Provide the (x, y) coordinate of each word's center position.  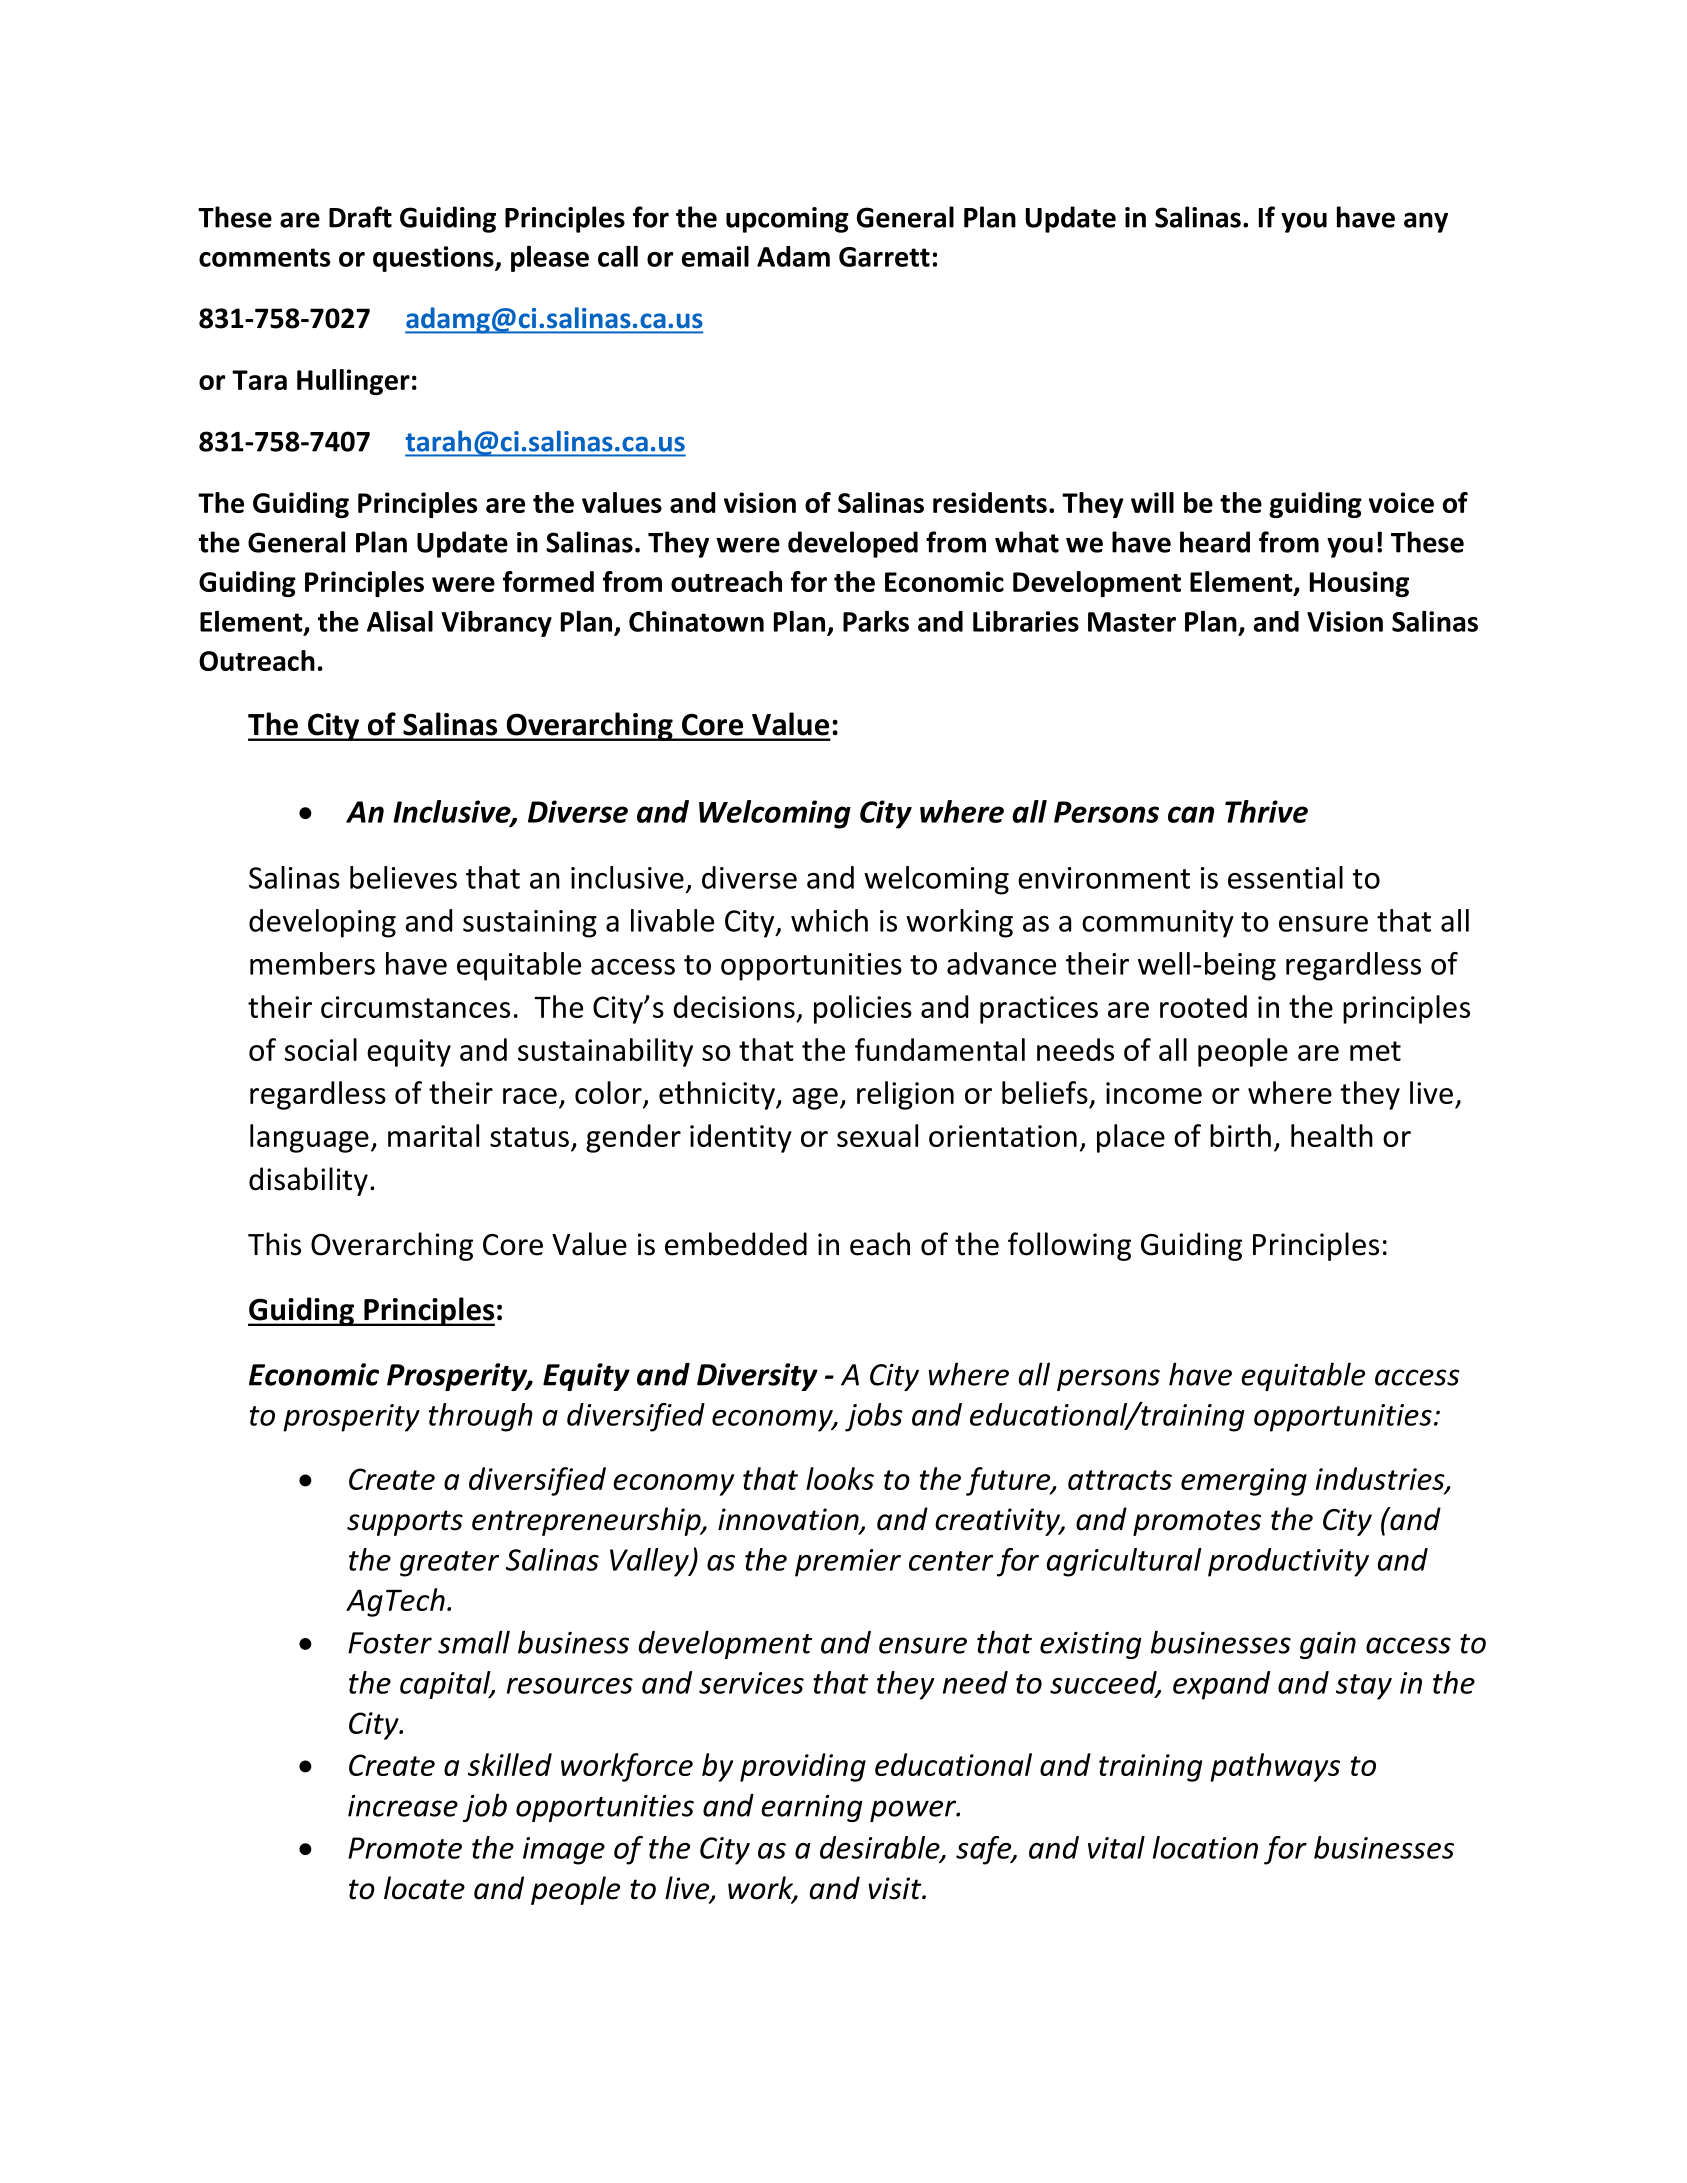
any (1426, 222)
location (1205, 1847)
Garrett (884, 257)
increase (403, 1806)
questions (434, 259)
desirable (881, 1848)
